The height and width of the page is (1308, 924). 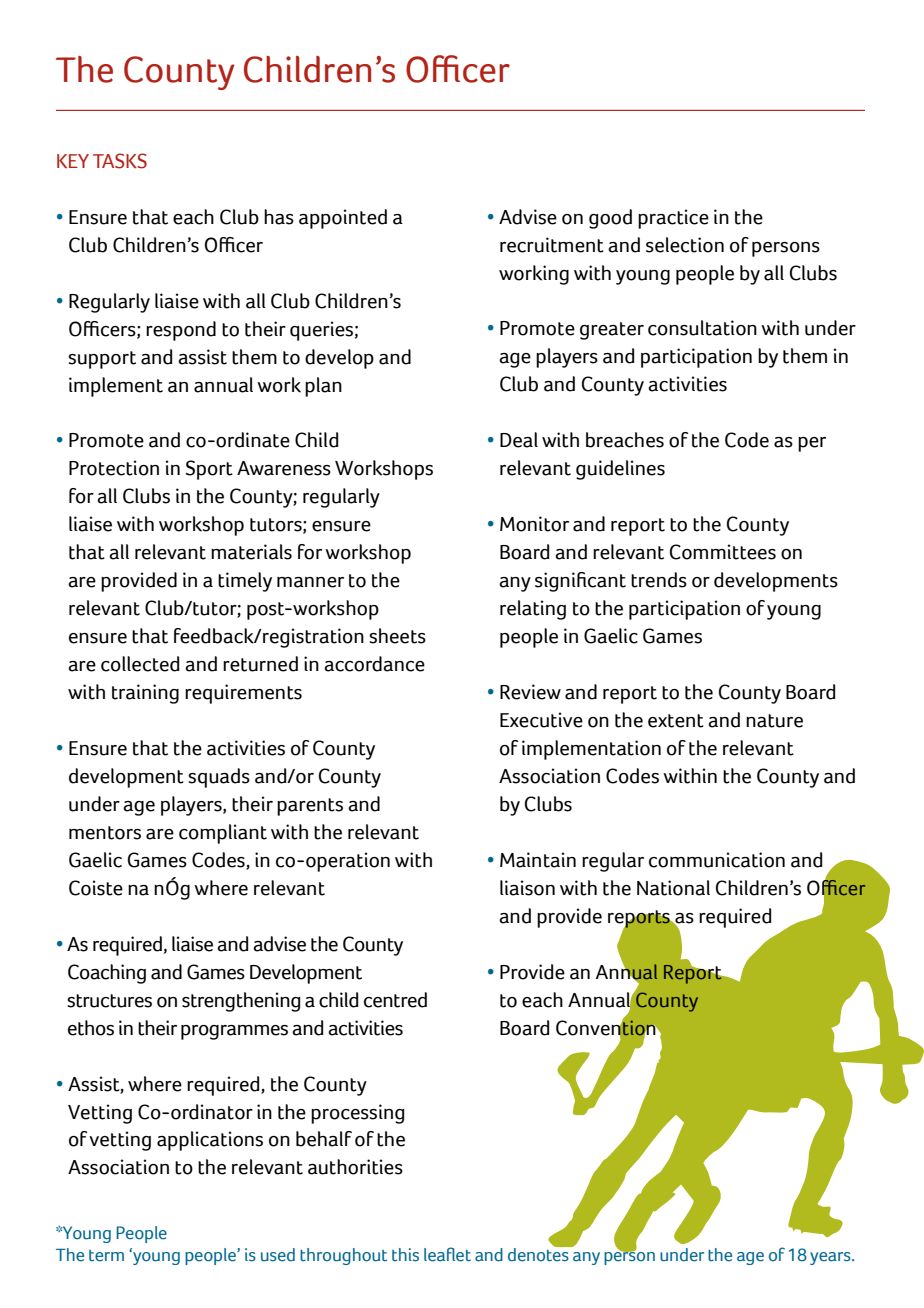 What do you see at coordinates (106, 1256) in the page?
I see `term` at bounding box center [106, 1256].
